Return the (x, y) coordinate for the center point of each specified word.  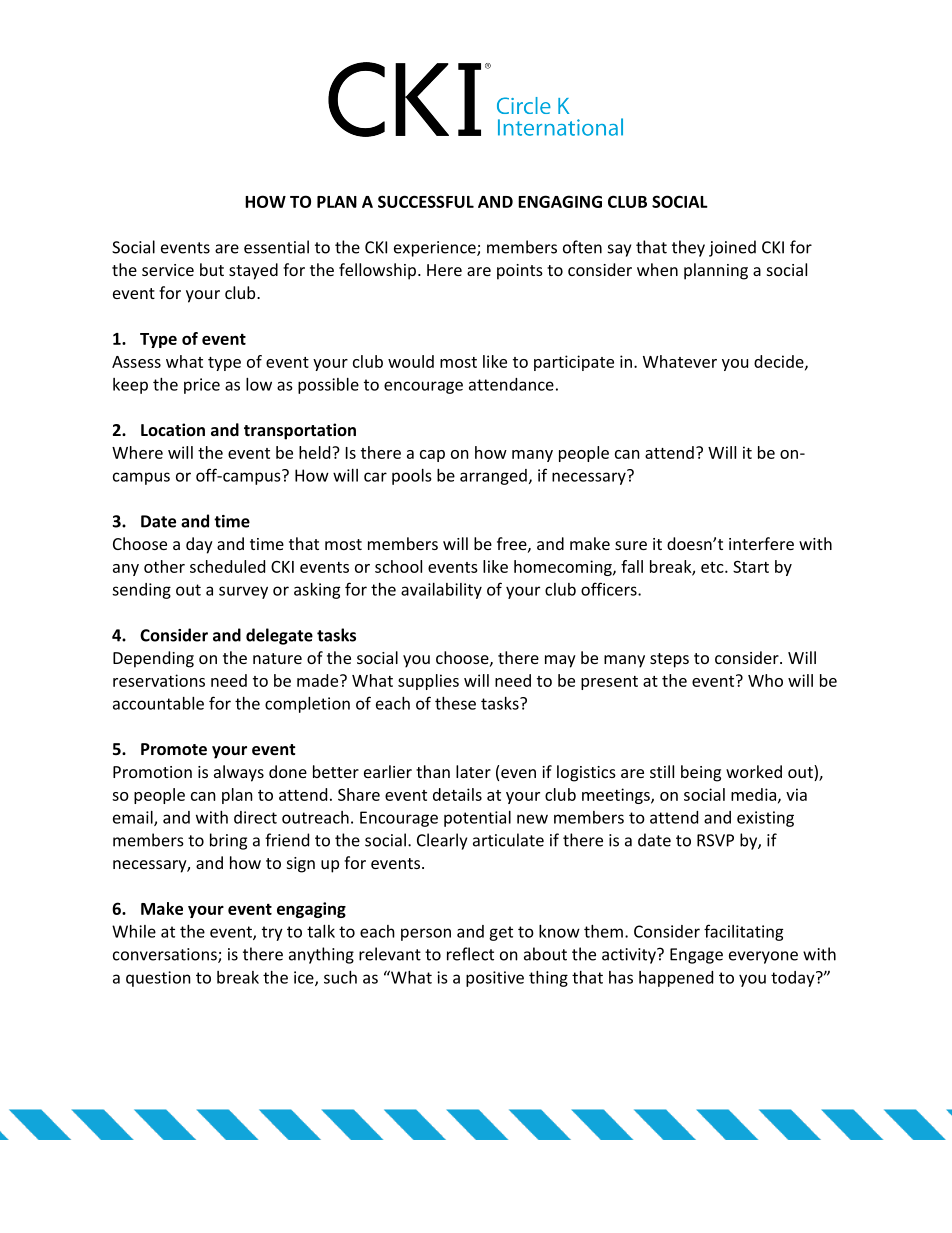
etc (713, 567)
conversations (166, 955)
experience (436, 249)
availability (441, 591)
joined (732, 248)
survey (243, 592)
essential (276, 247)
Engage (696, 956)
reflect (470, 954)
